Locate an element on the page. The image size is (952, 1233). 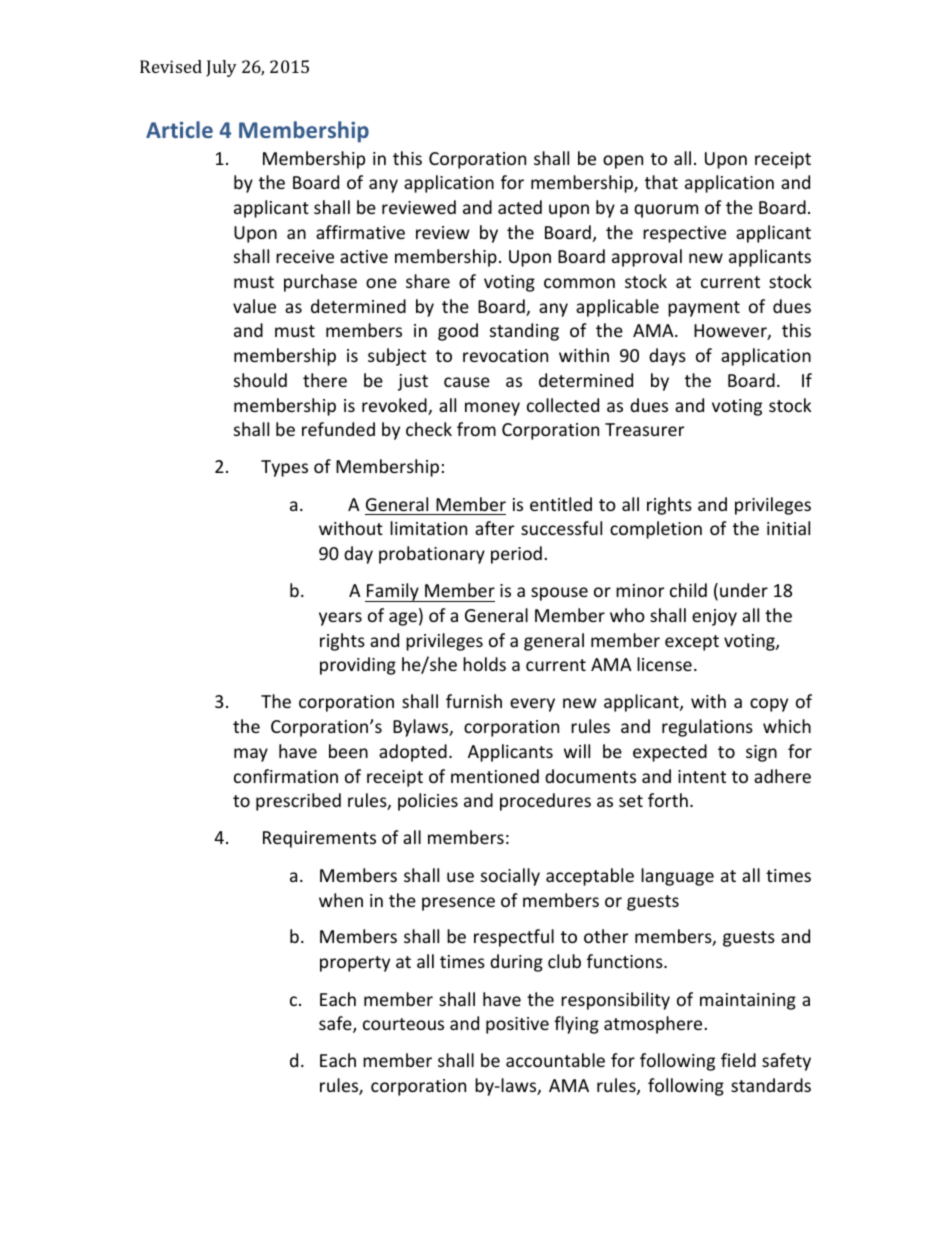
respective is located at coordinates (684, 234).
